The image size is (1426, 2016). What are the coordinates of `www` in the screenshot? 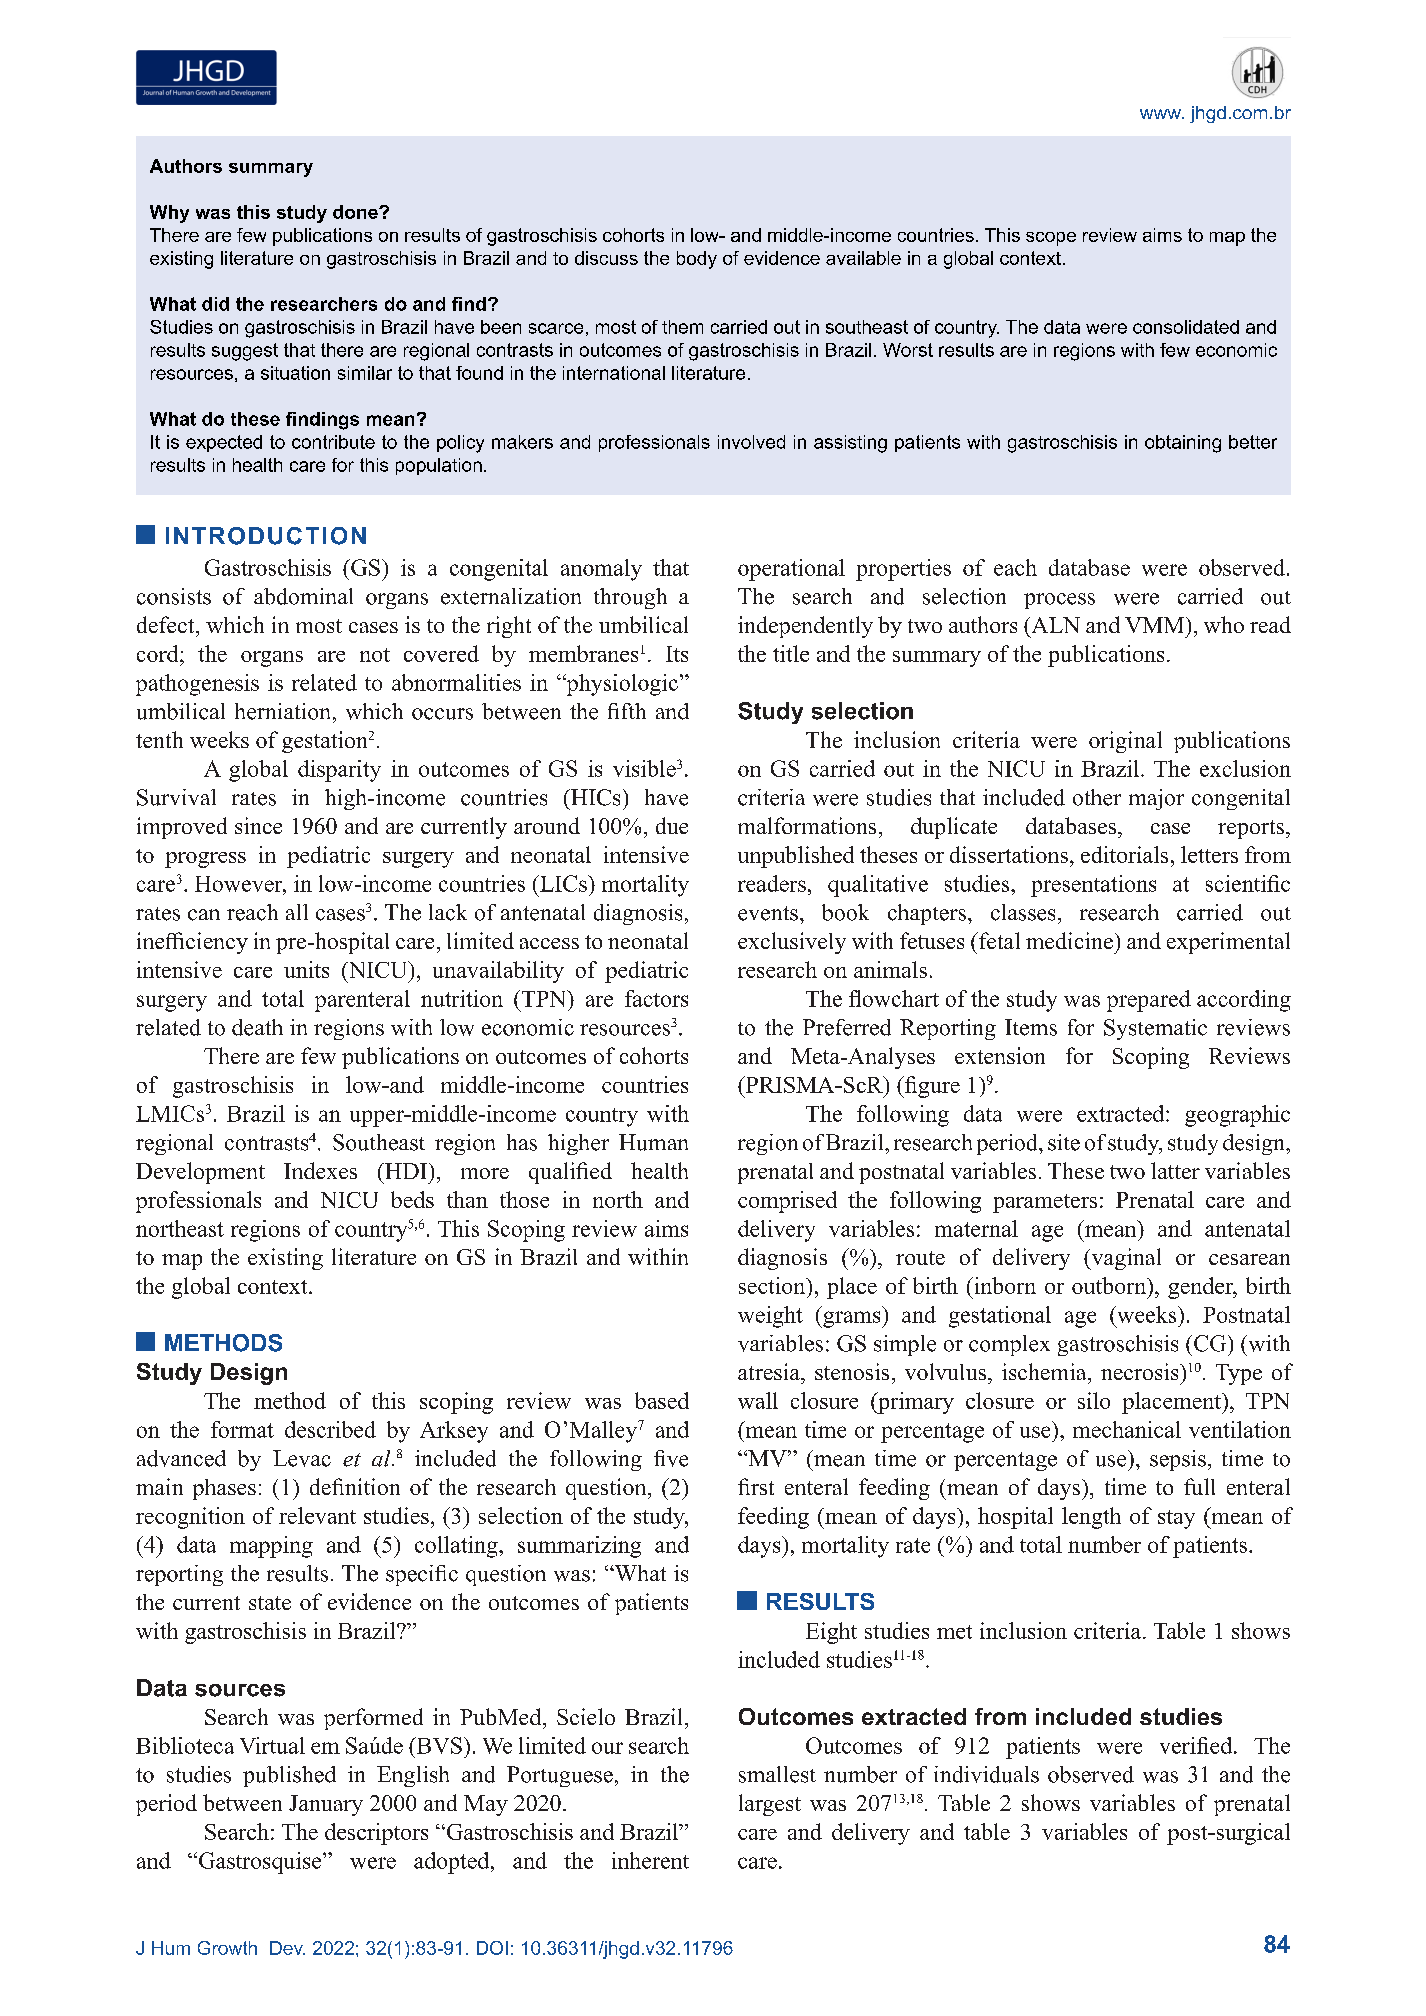 It's located at (1161, 114).
